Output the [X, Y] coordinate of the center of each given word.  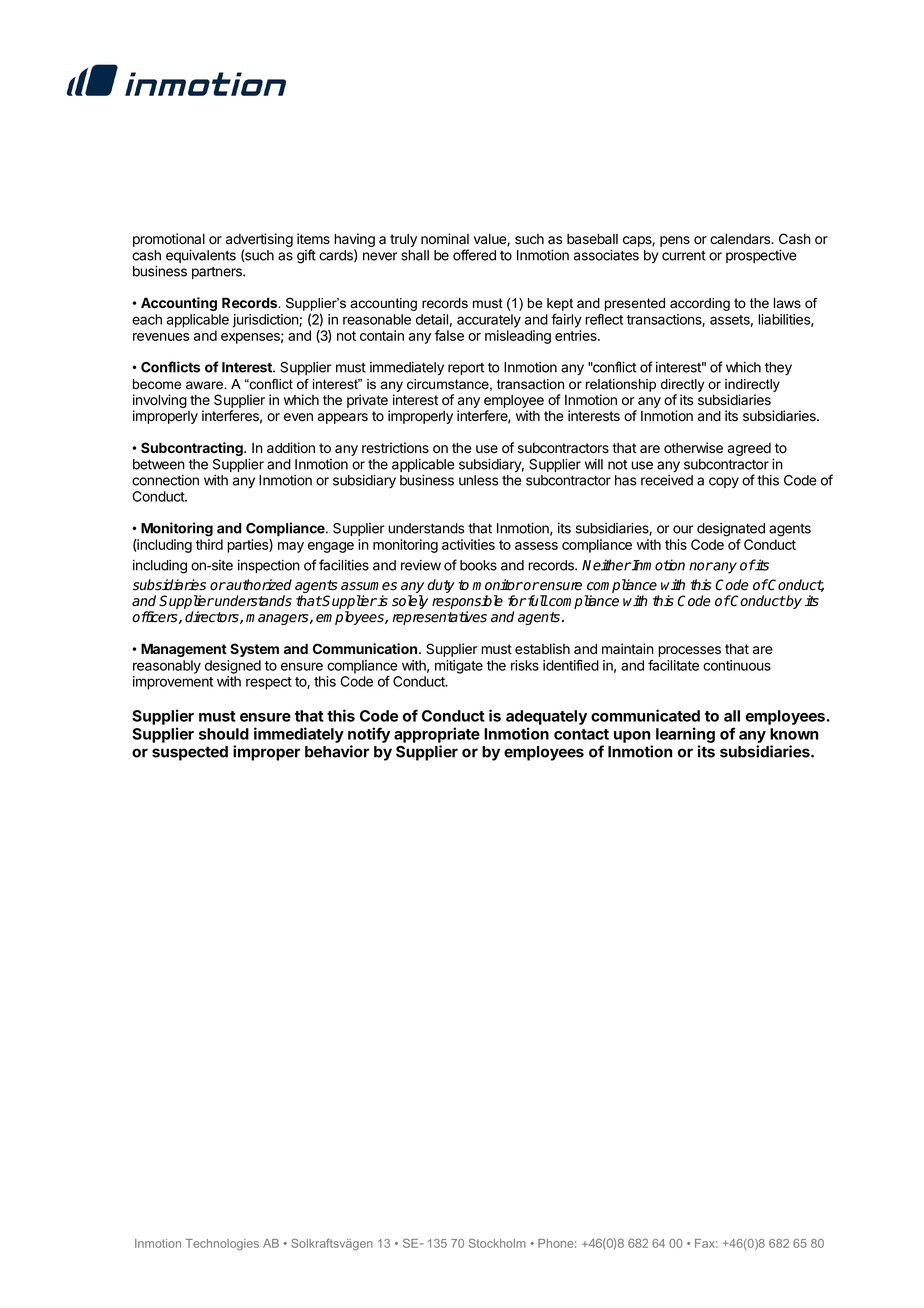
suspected [190, 753]
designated [731, 530]
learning [685, 735]
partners [218, 273]
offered [474, 255]
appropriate [437, 735]
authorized [258, 585]
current [684, 256]
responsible [467, 602]
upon [632, 737]
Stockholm [497, 1243]
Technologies [222, 1245]
